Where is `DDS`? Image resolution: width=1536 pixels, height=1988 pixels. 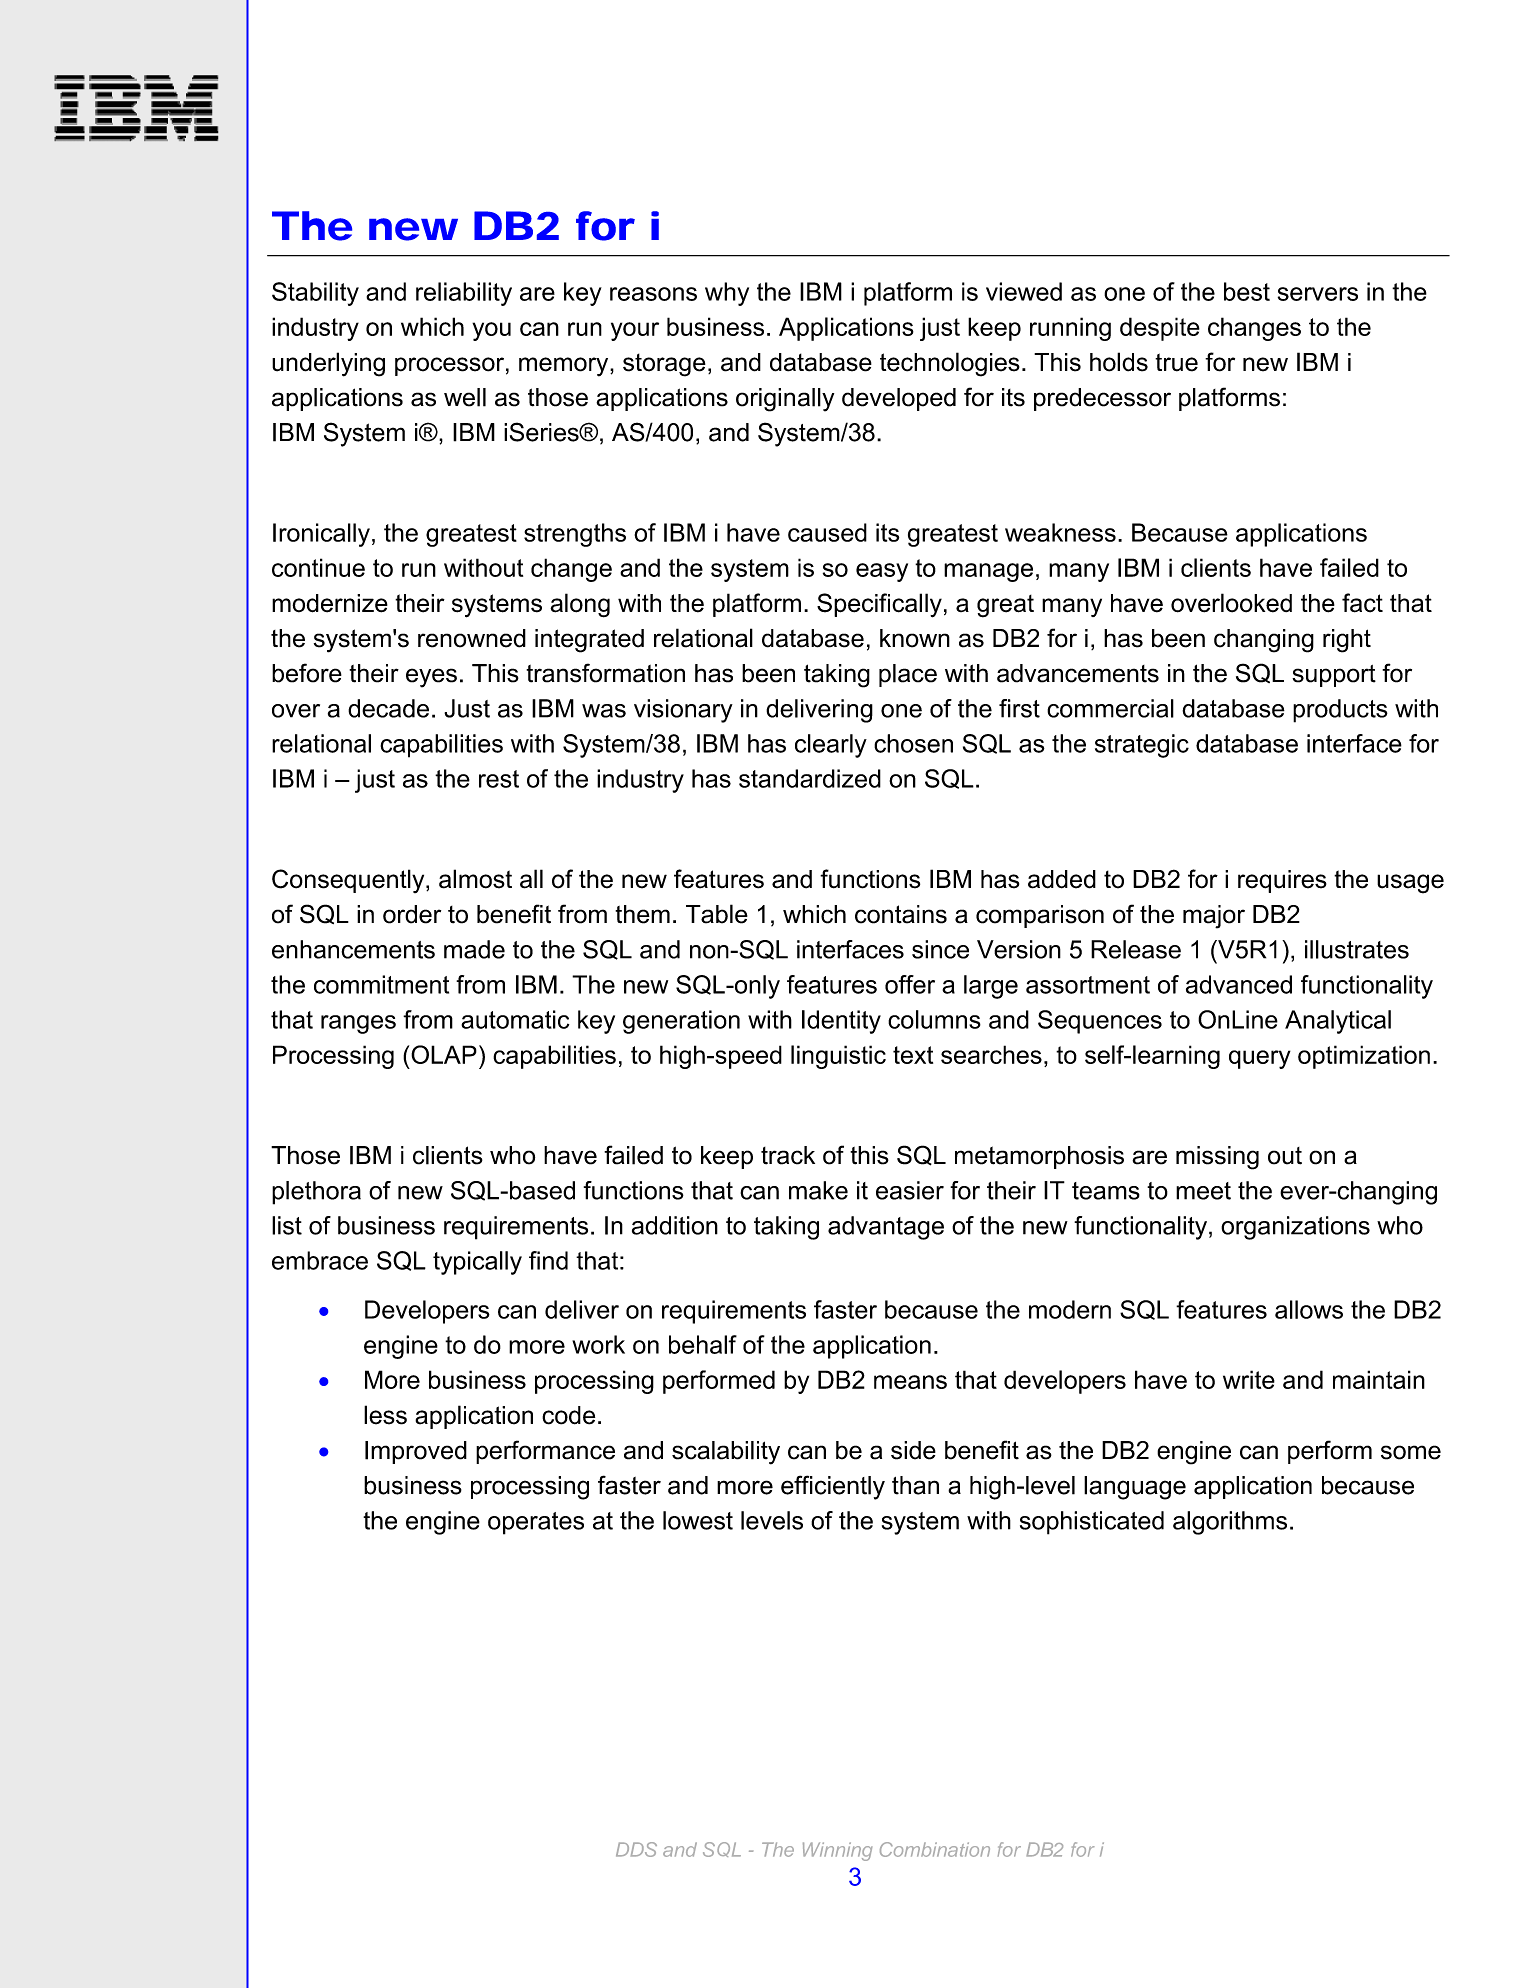
DDS is located at coordinates (636, 1849).
